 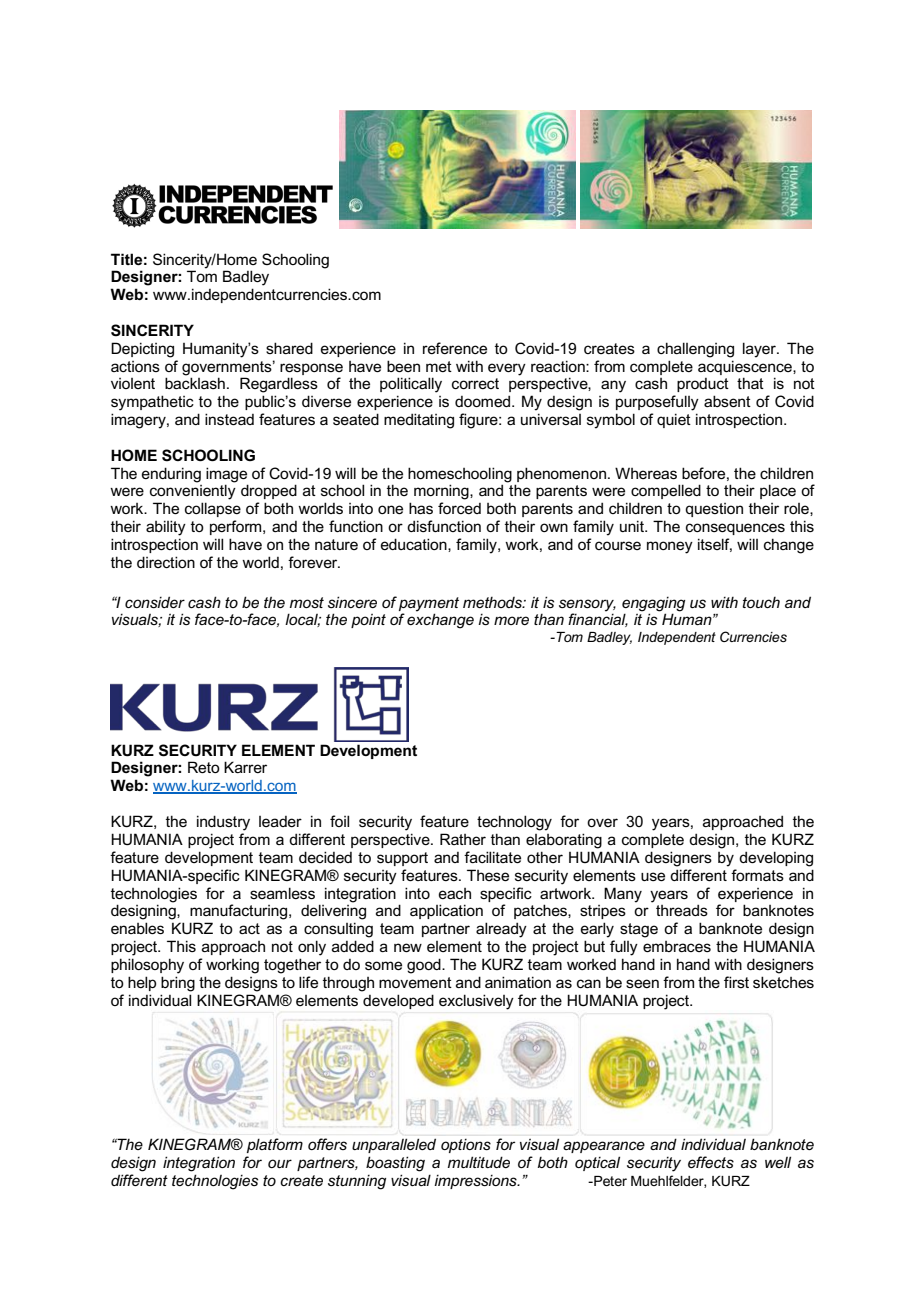 I want to click on engaging, so click(x=653, y=604).
